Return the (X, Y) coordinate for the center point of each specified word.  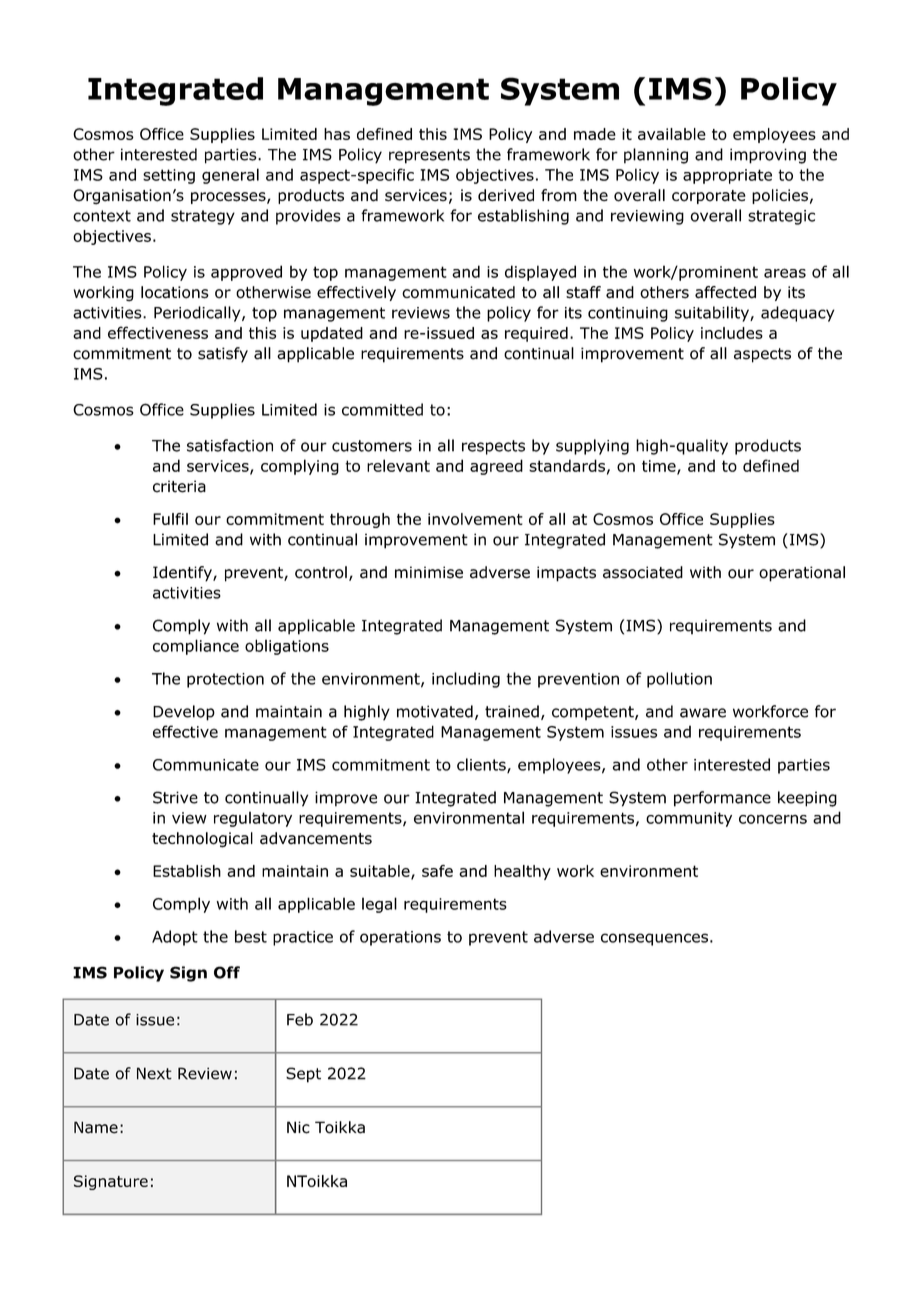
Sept (303, 1075)
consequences (654, 939)
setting (169, 176)
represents (429, 156)
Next (154, 1073)
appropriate (727, 176)
